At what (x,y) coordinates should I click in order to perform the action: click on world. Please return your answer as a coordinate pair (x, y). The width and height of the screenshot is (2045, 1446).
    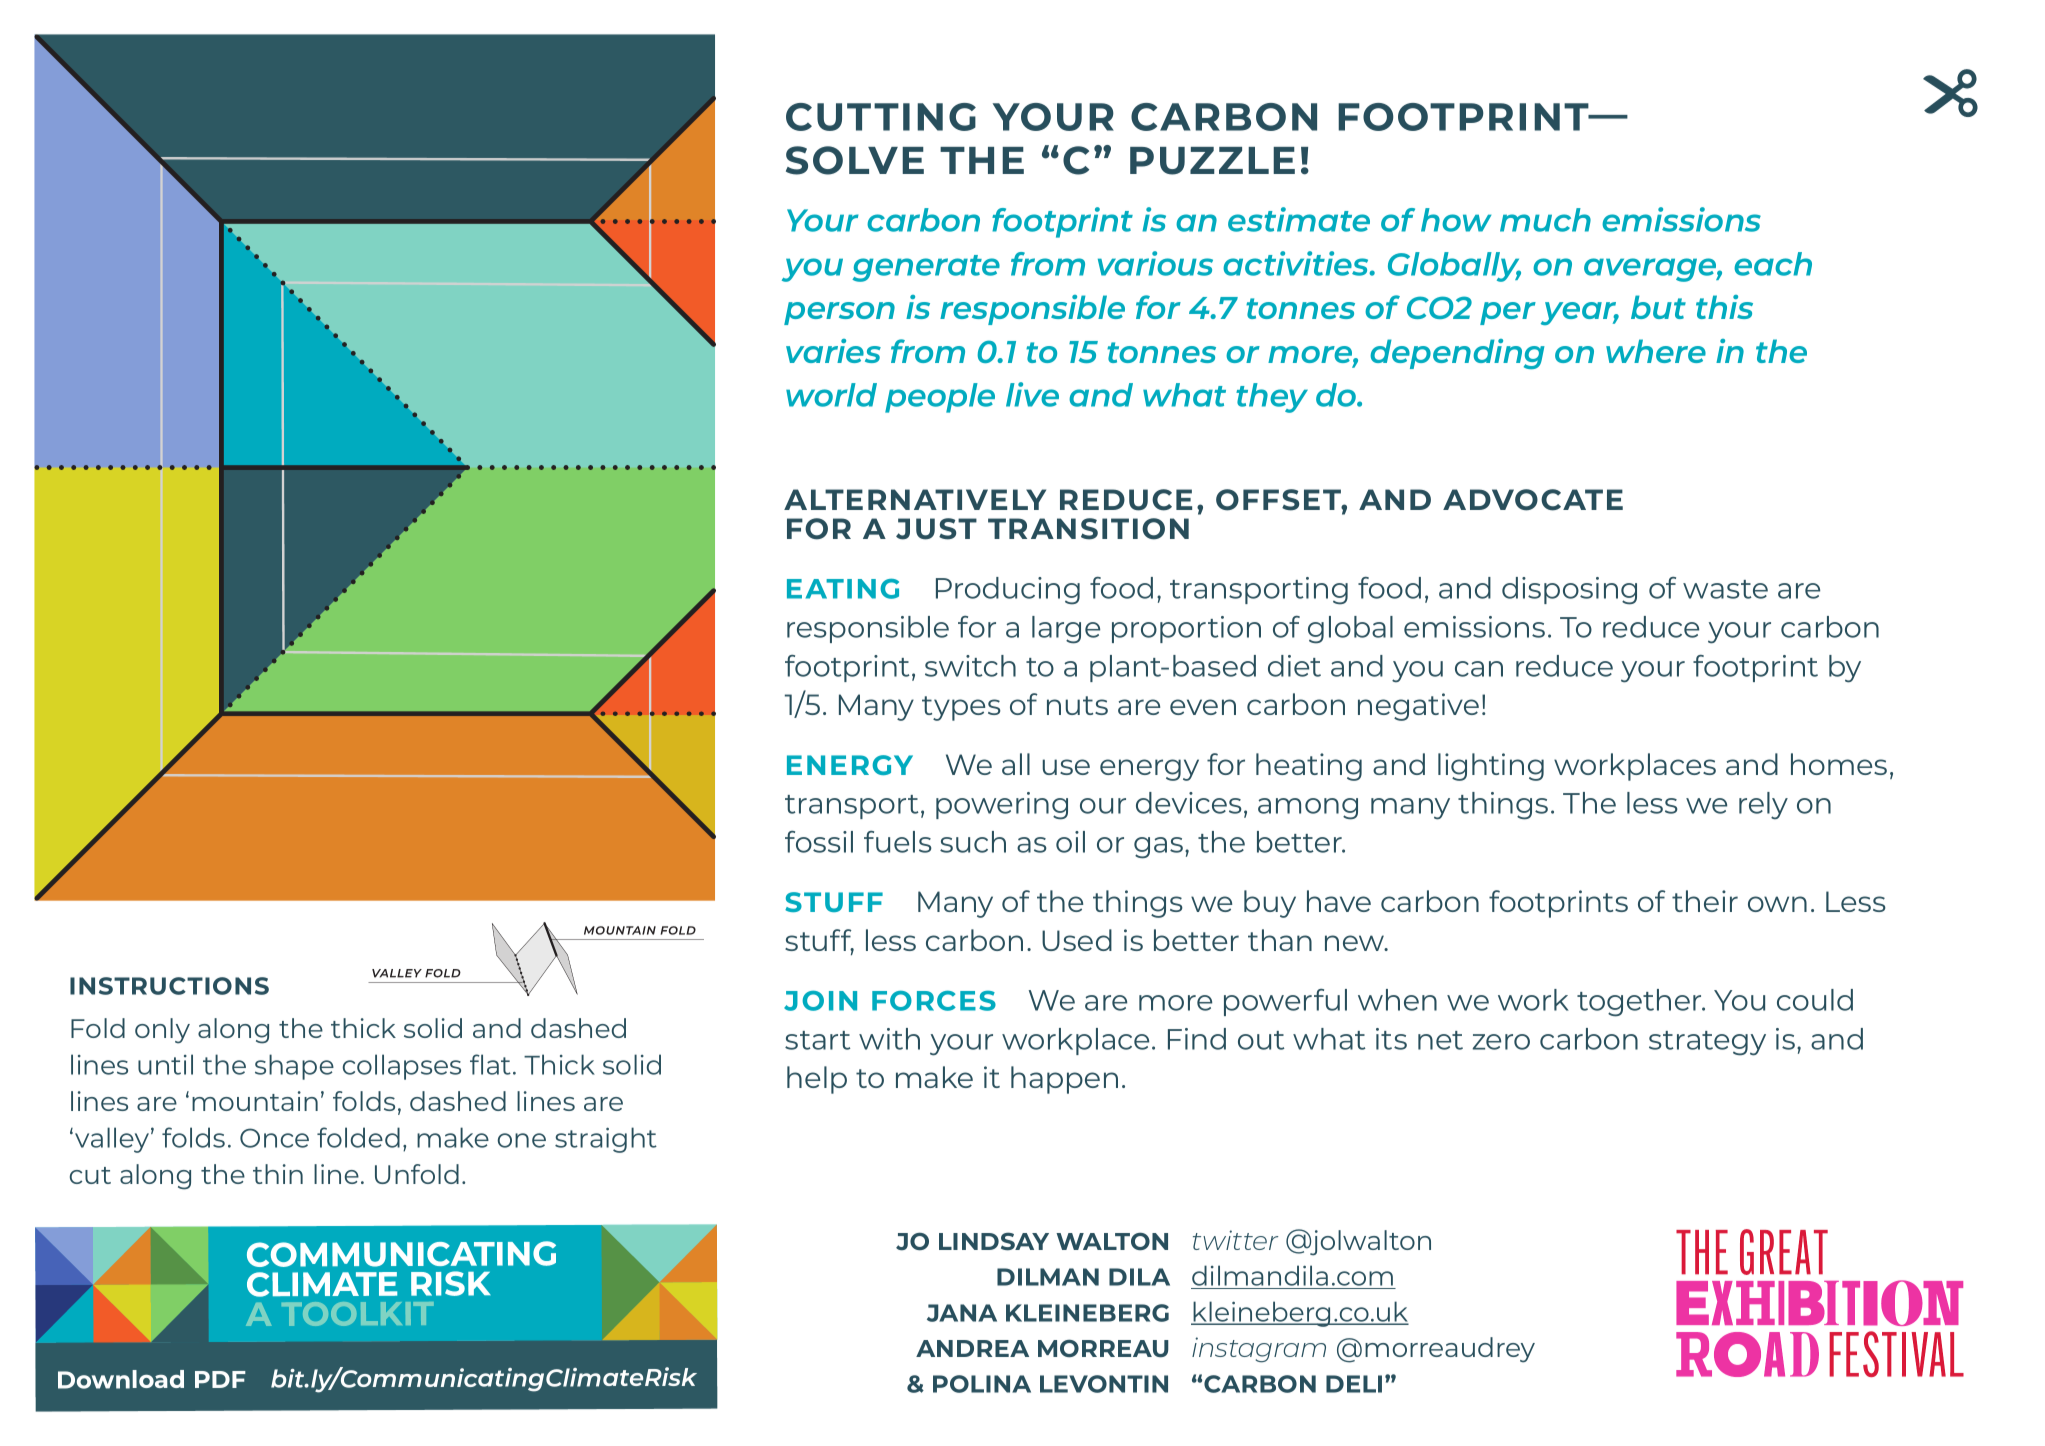
    Looking at the image, I should click on (831, 395).
